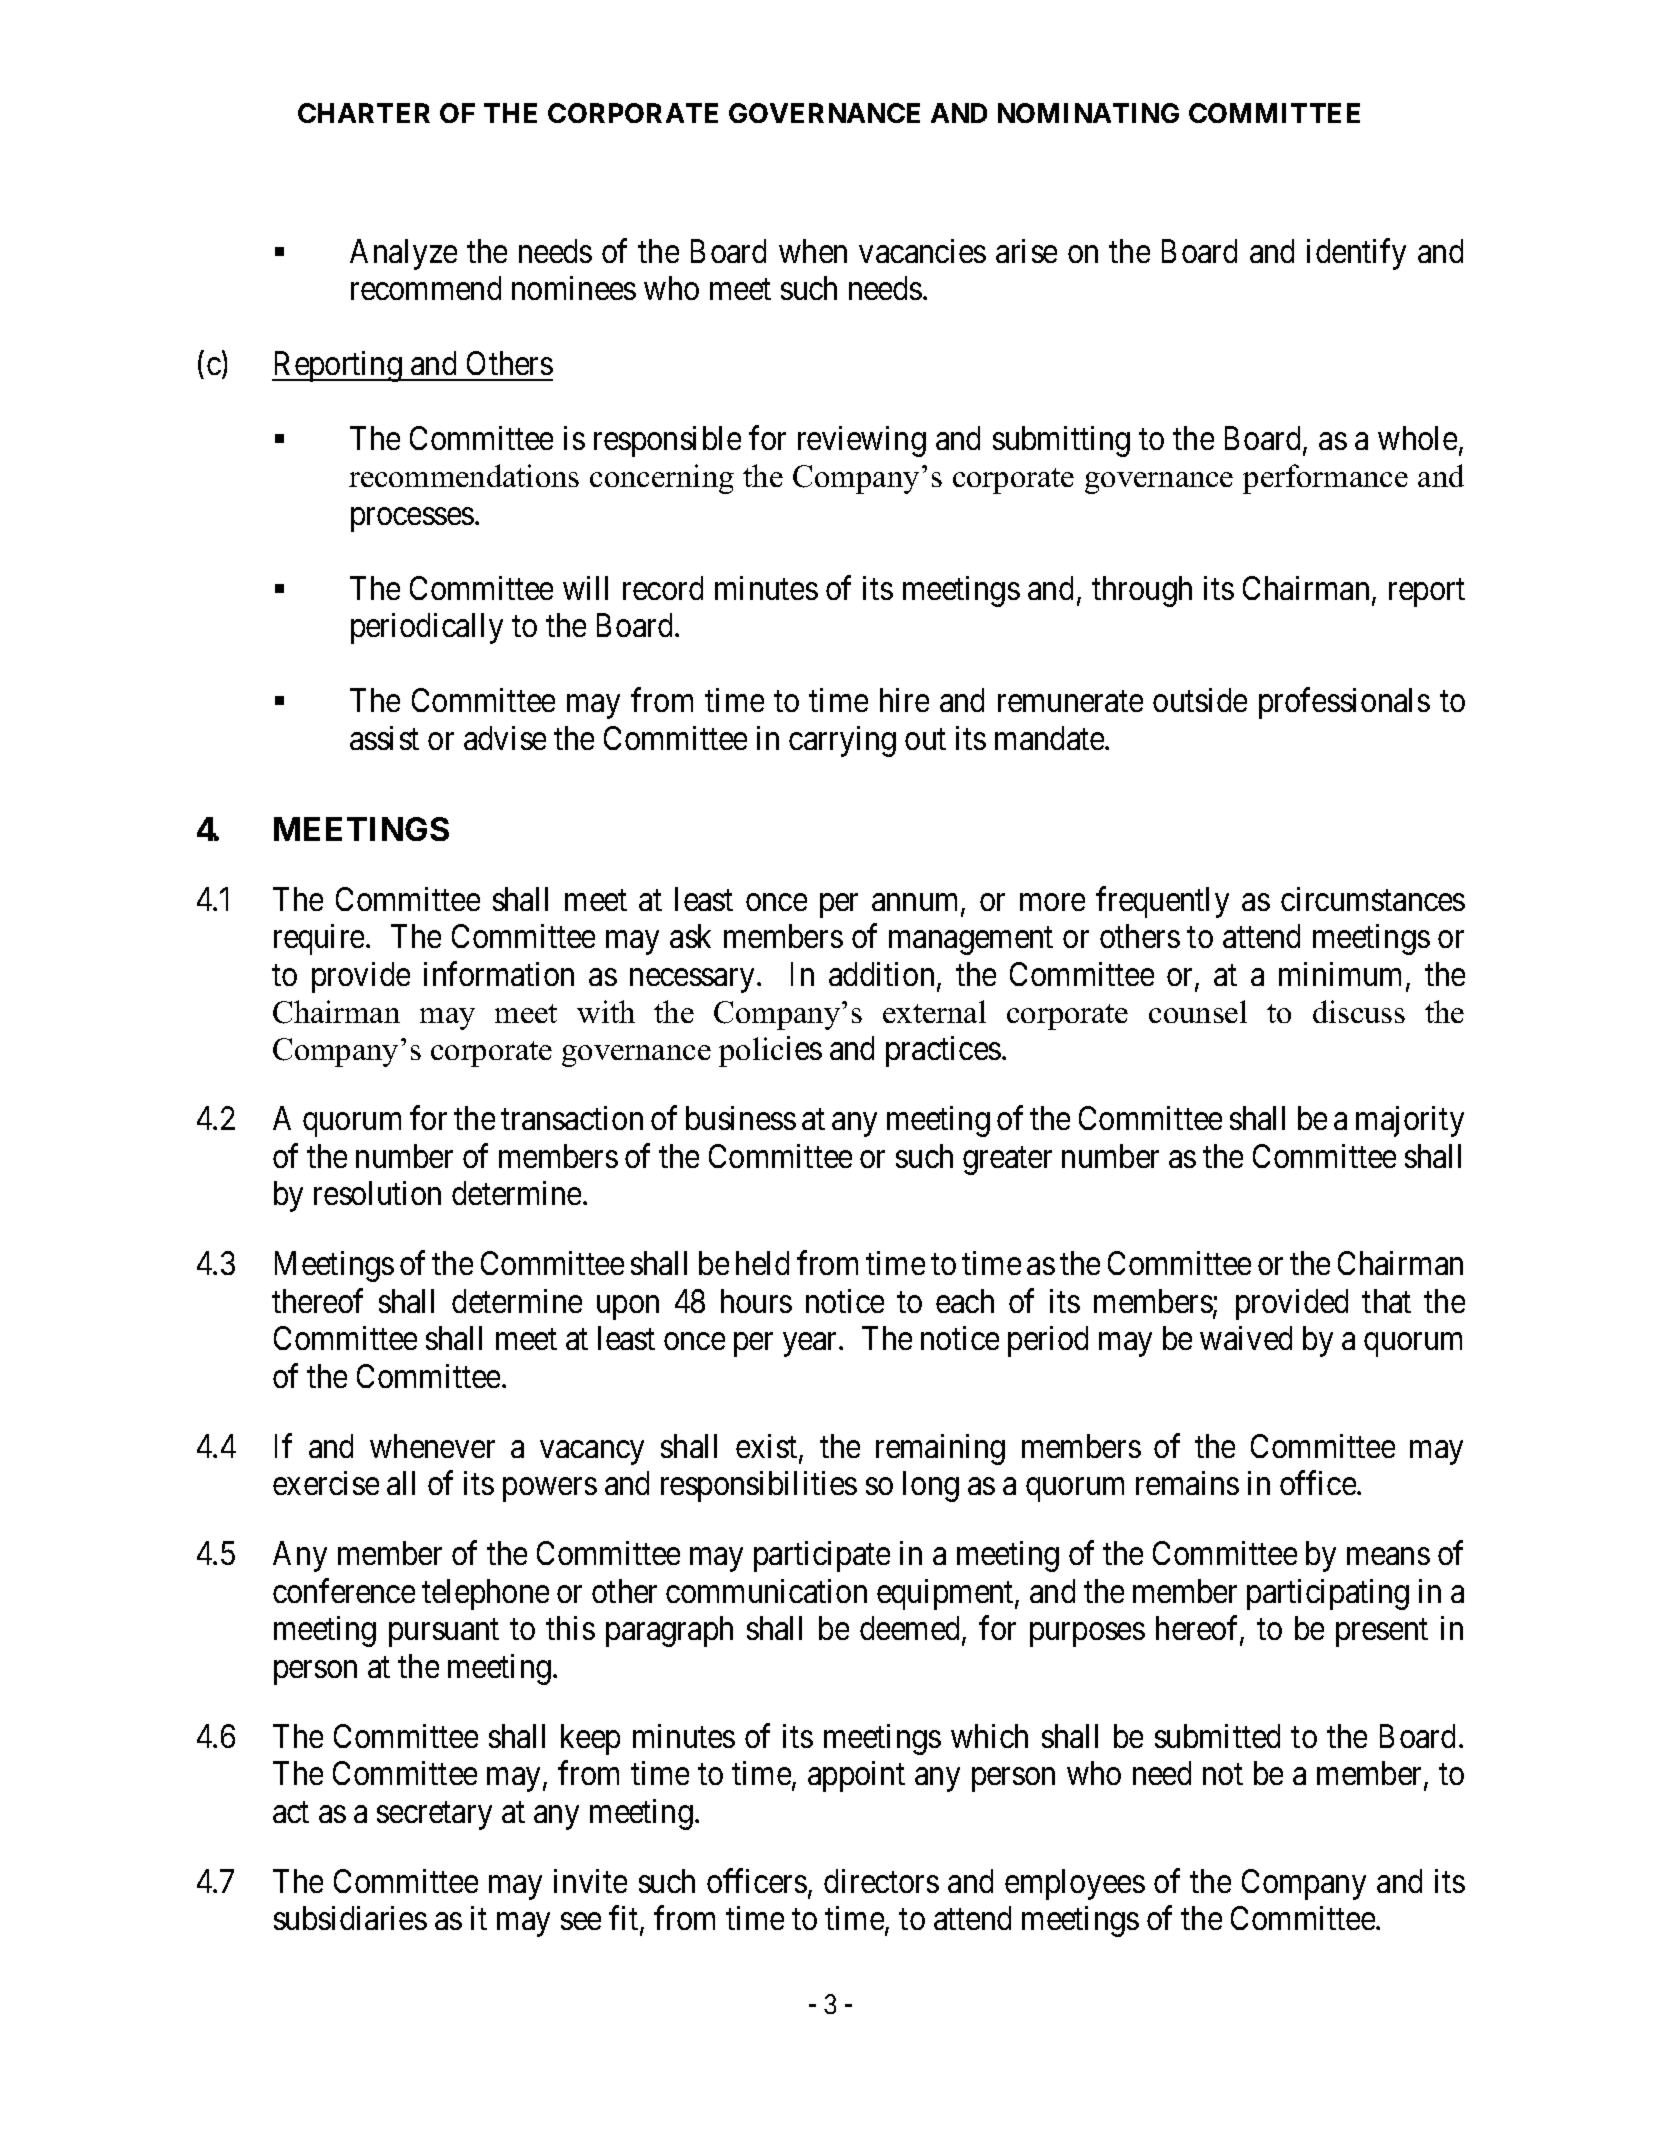  I want to click on vacancies, so click(922, 251).
